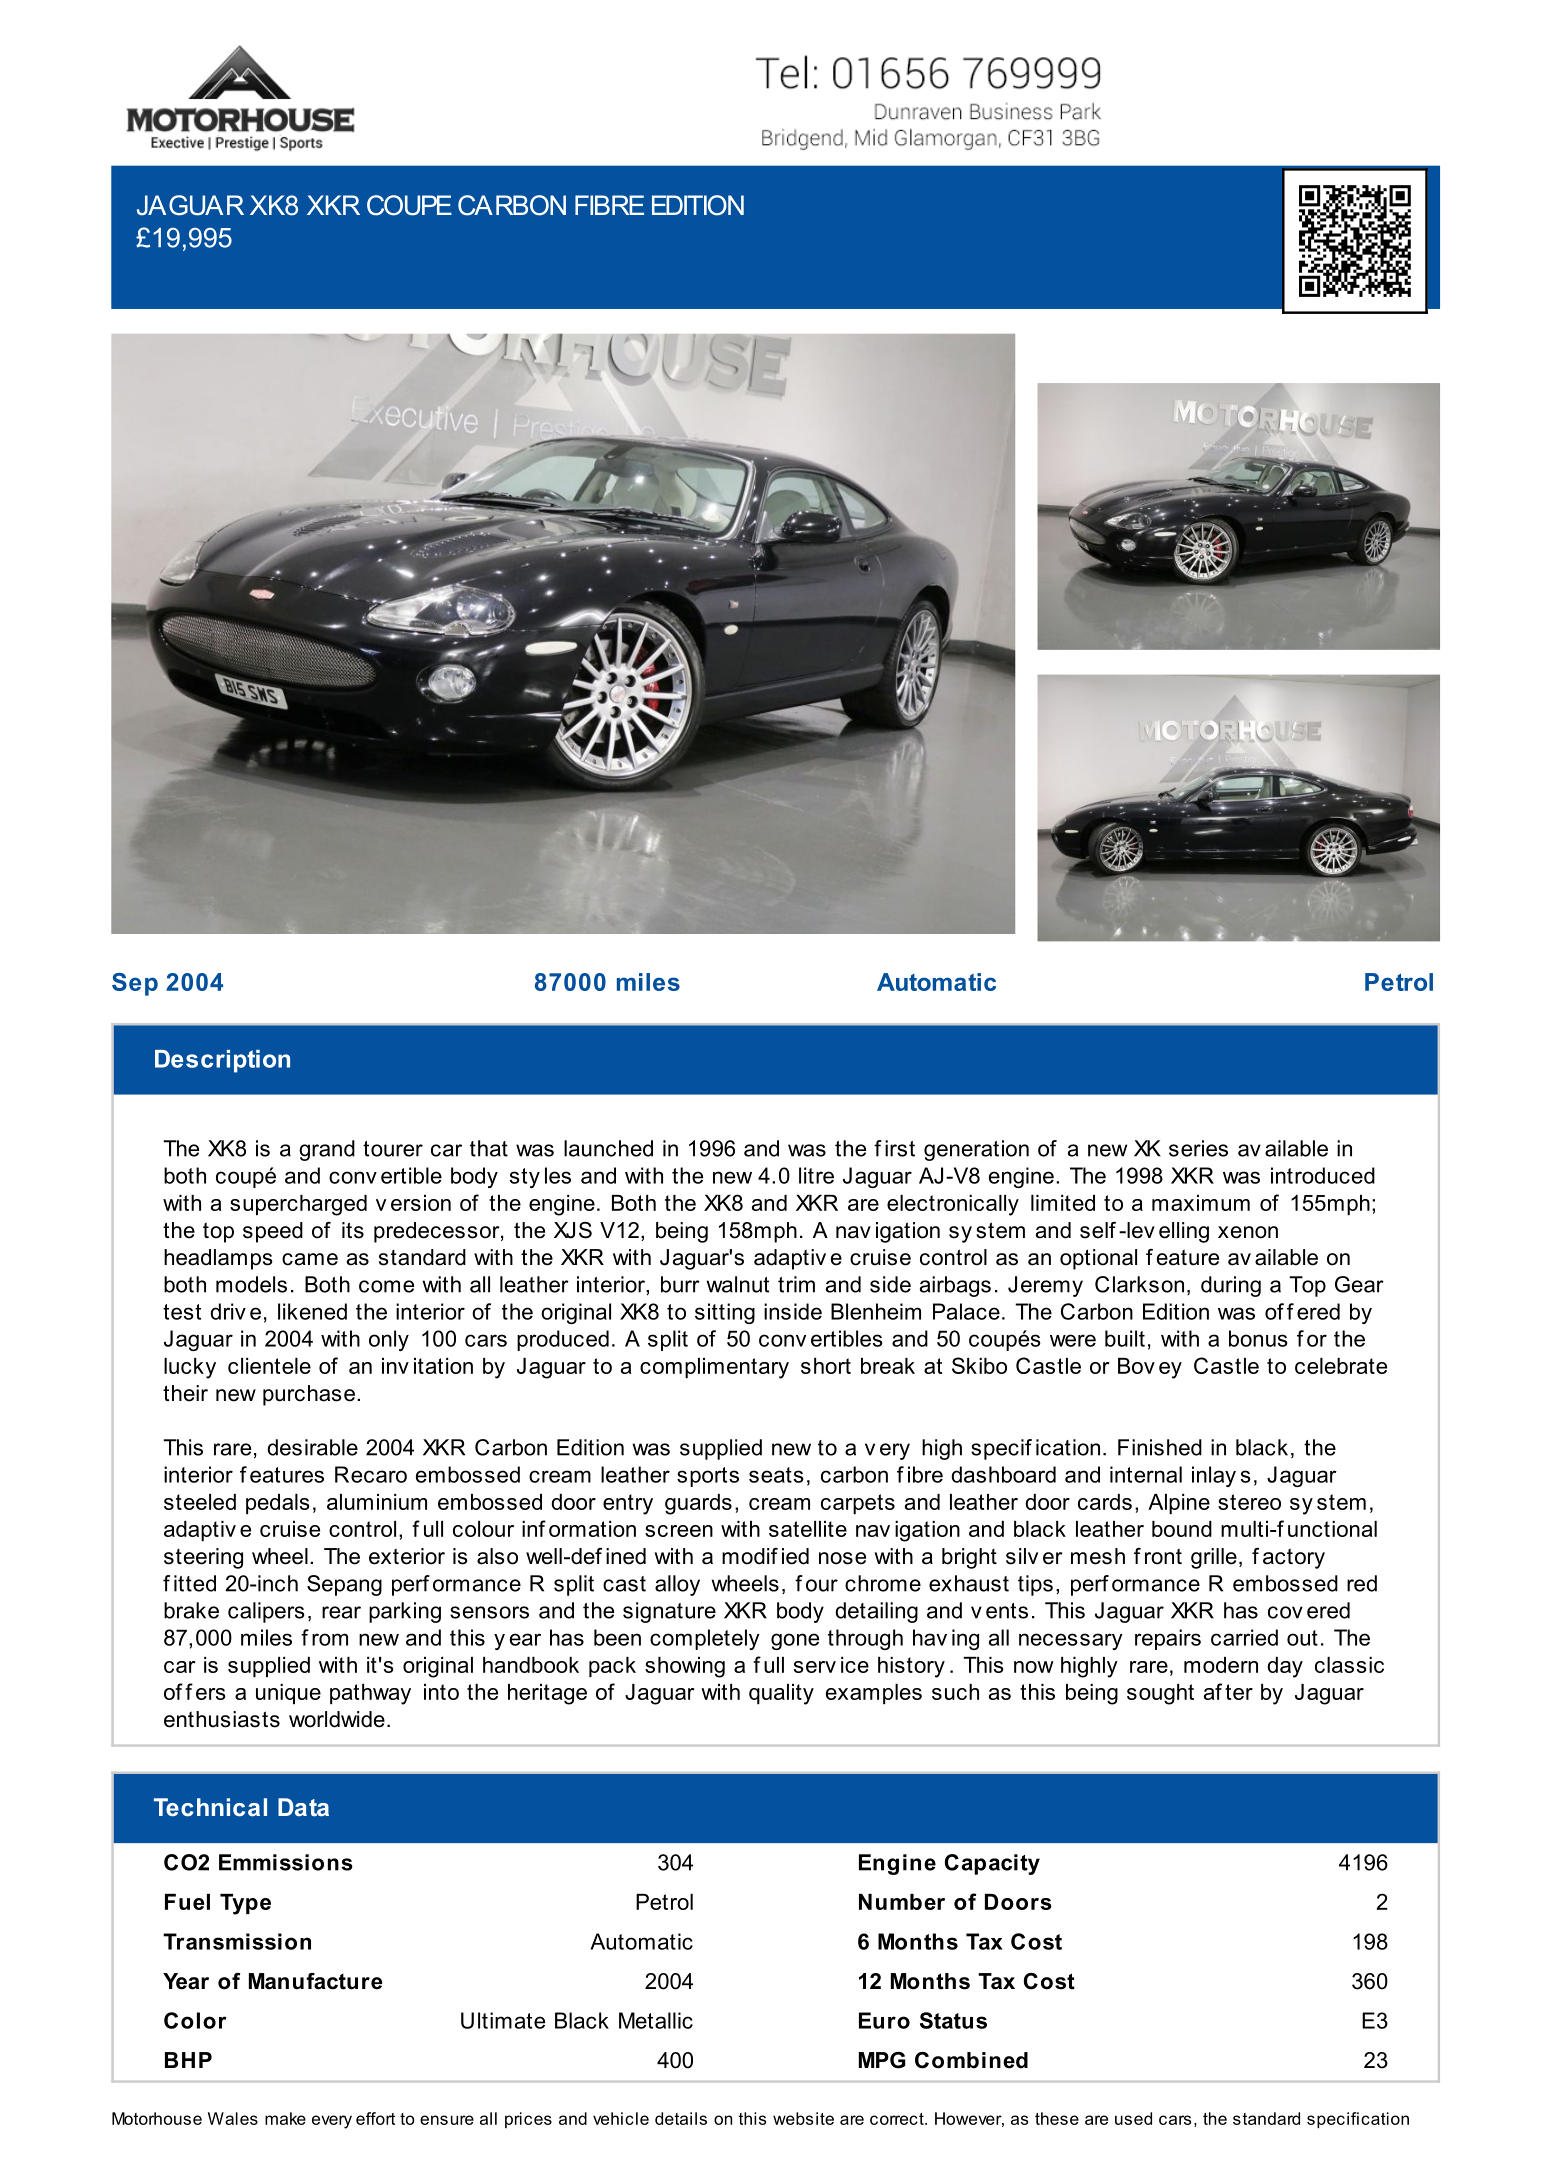 The image size is (1544, 2177). Describe the element at coordinates (677, 1585) in the image. I see `alloy` at that location.
